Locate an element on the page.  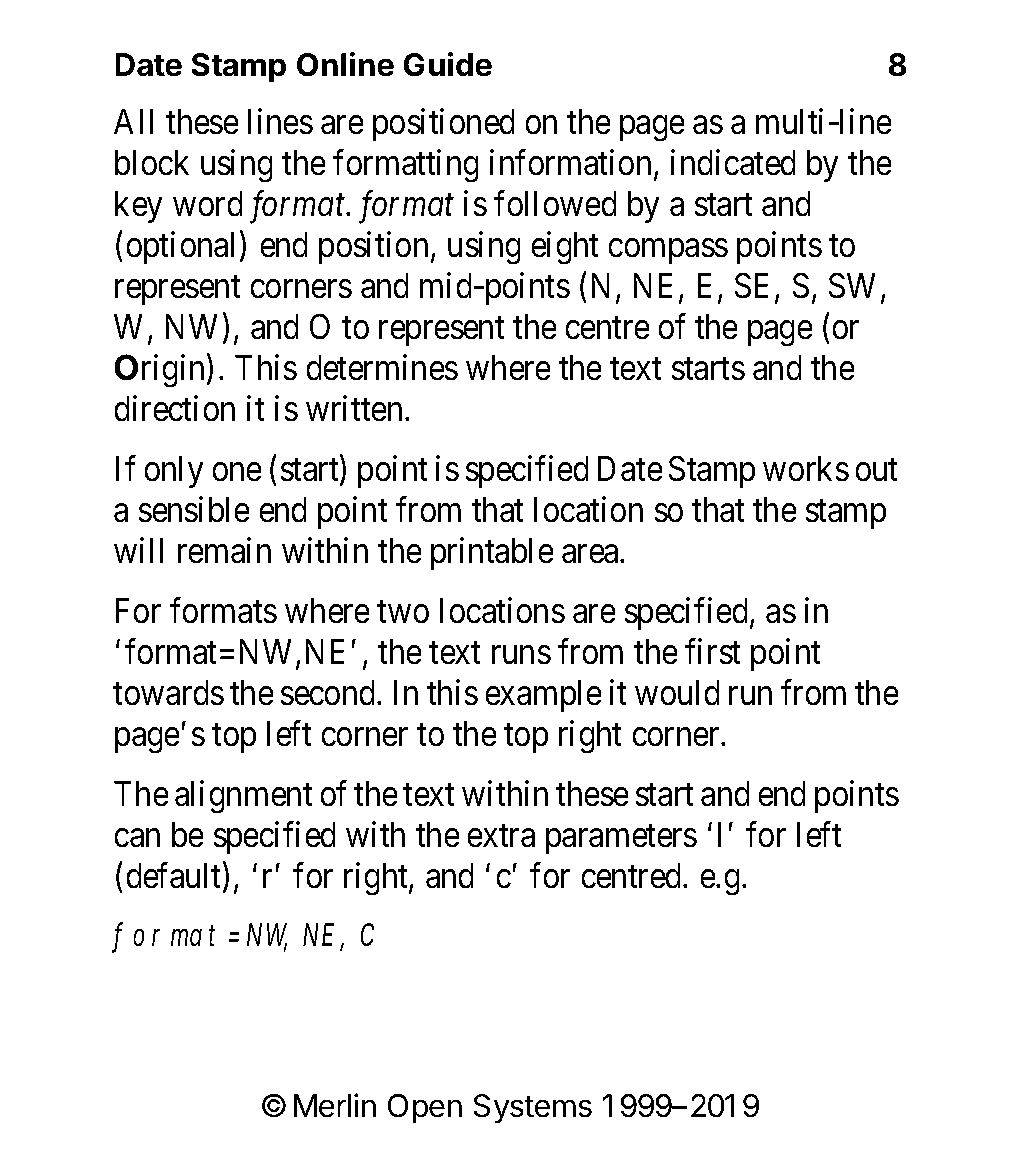
indicated is located at coordinates (733, 163).
